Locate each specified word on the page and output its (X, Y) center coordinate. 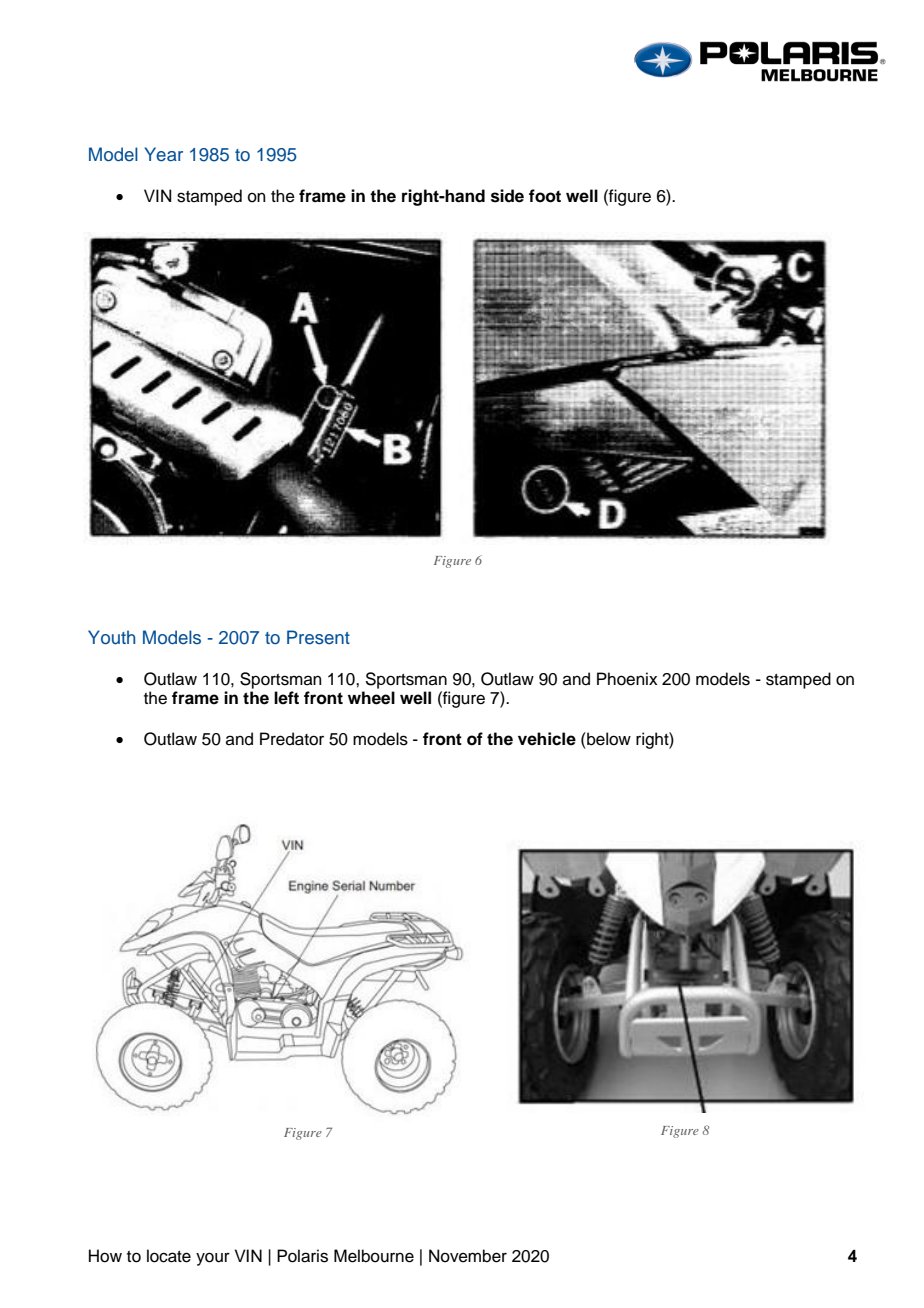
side (507, 196)
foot (545, 196)
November (468, 1256)
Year (164, 154)
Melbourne (374, 1256)
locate (169, 1256)
